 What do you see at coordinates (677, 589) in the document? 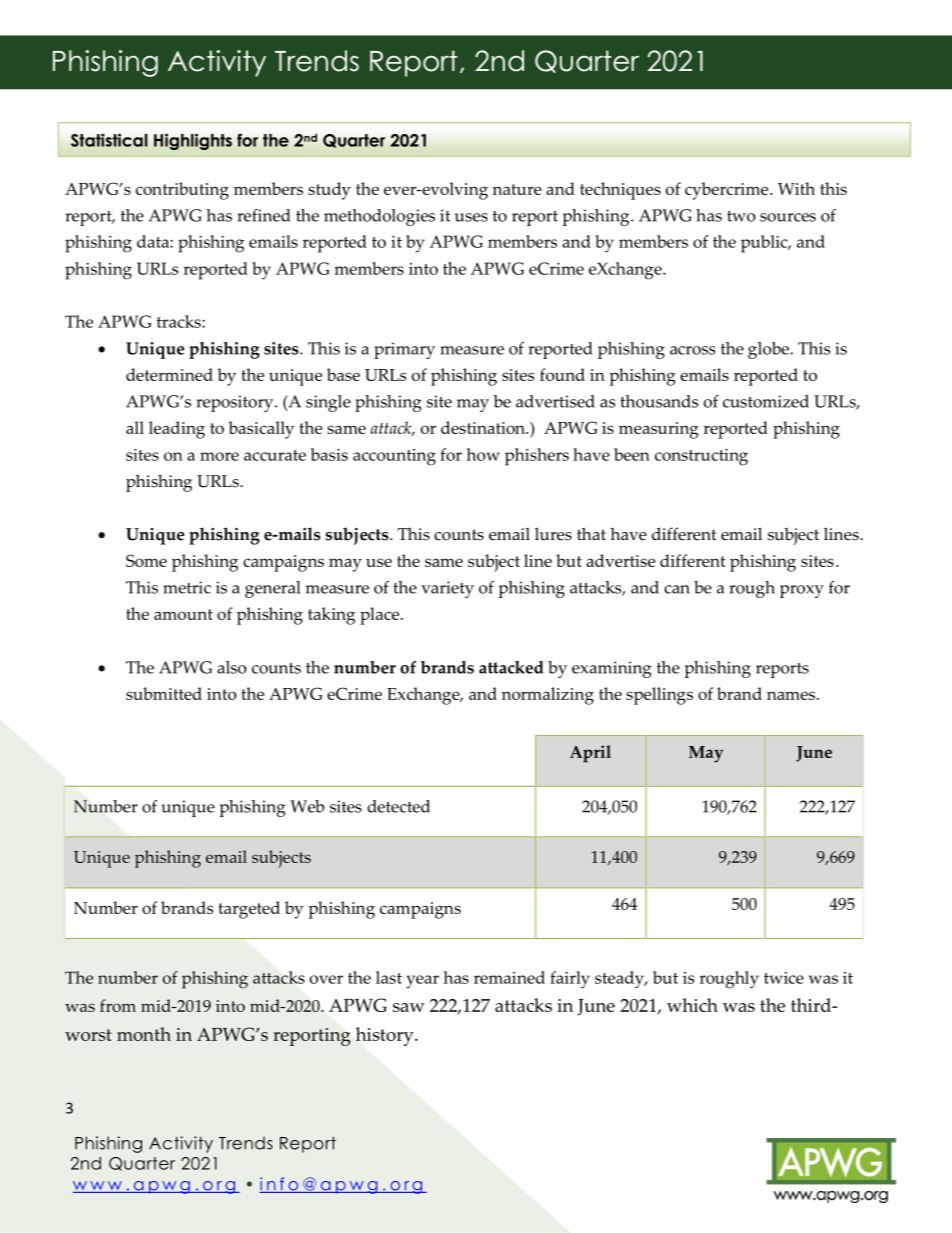
I see `can` at bounding box center [677, 589].
